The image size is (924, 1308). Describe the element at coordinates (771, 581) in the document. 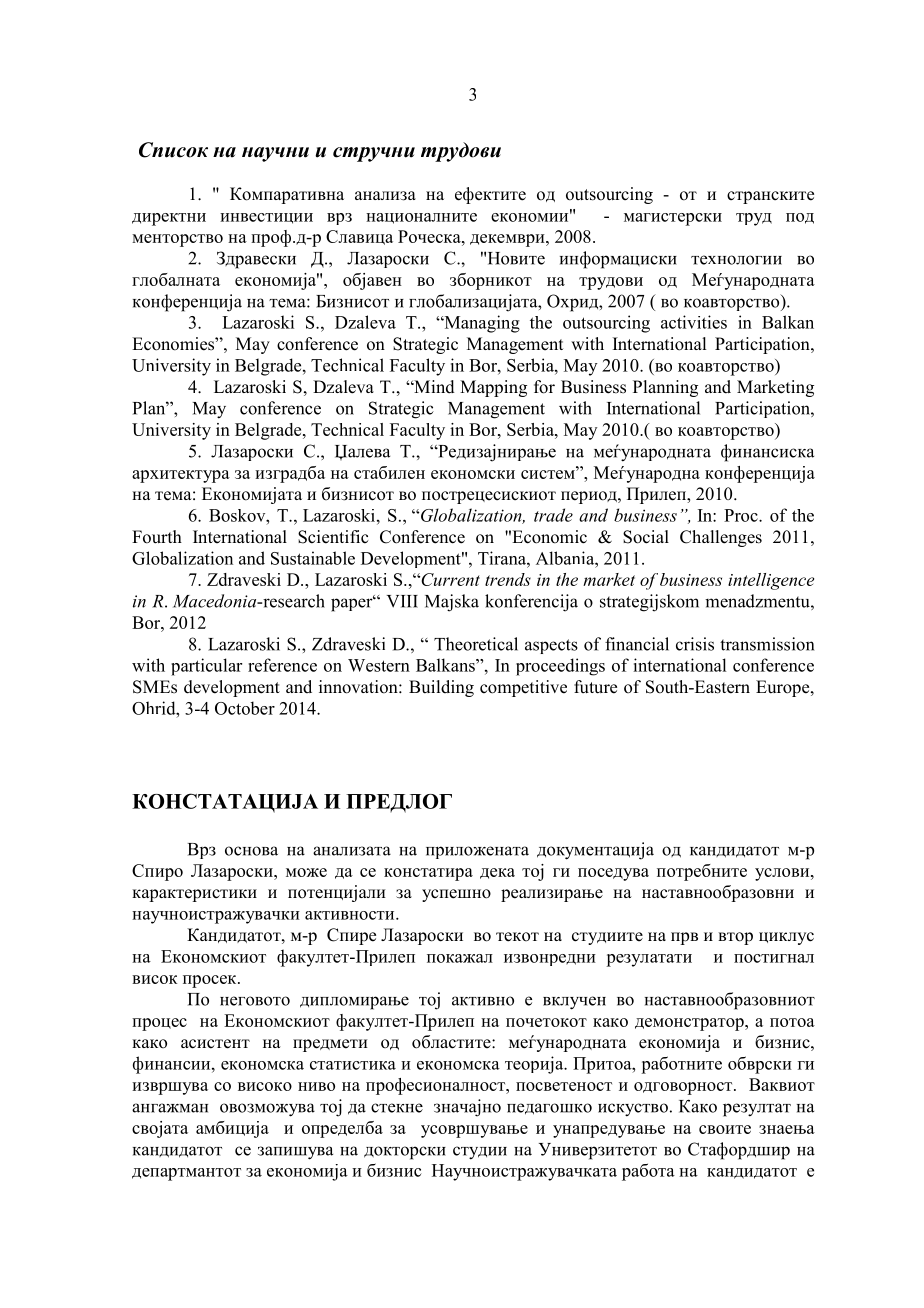

I see `intelligence` at that location.
